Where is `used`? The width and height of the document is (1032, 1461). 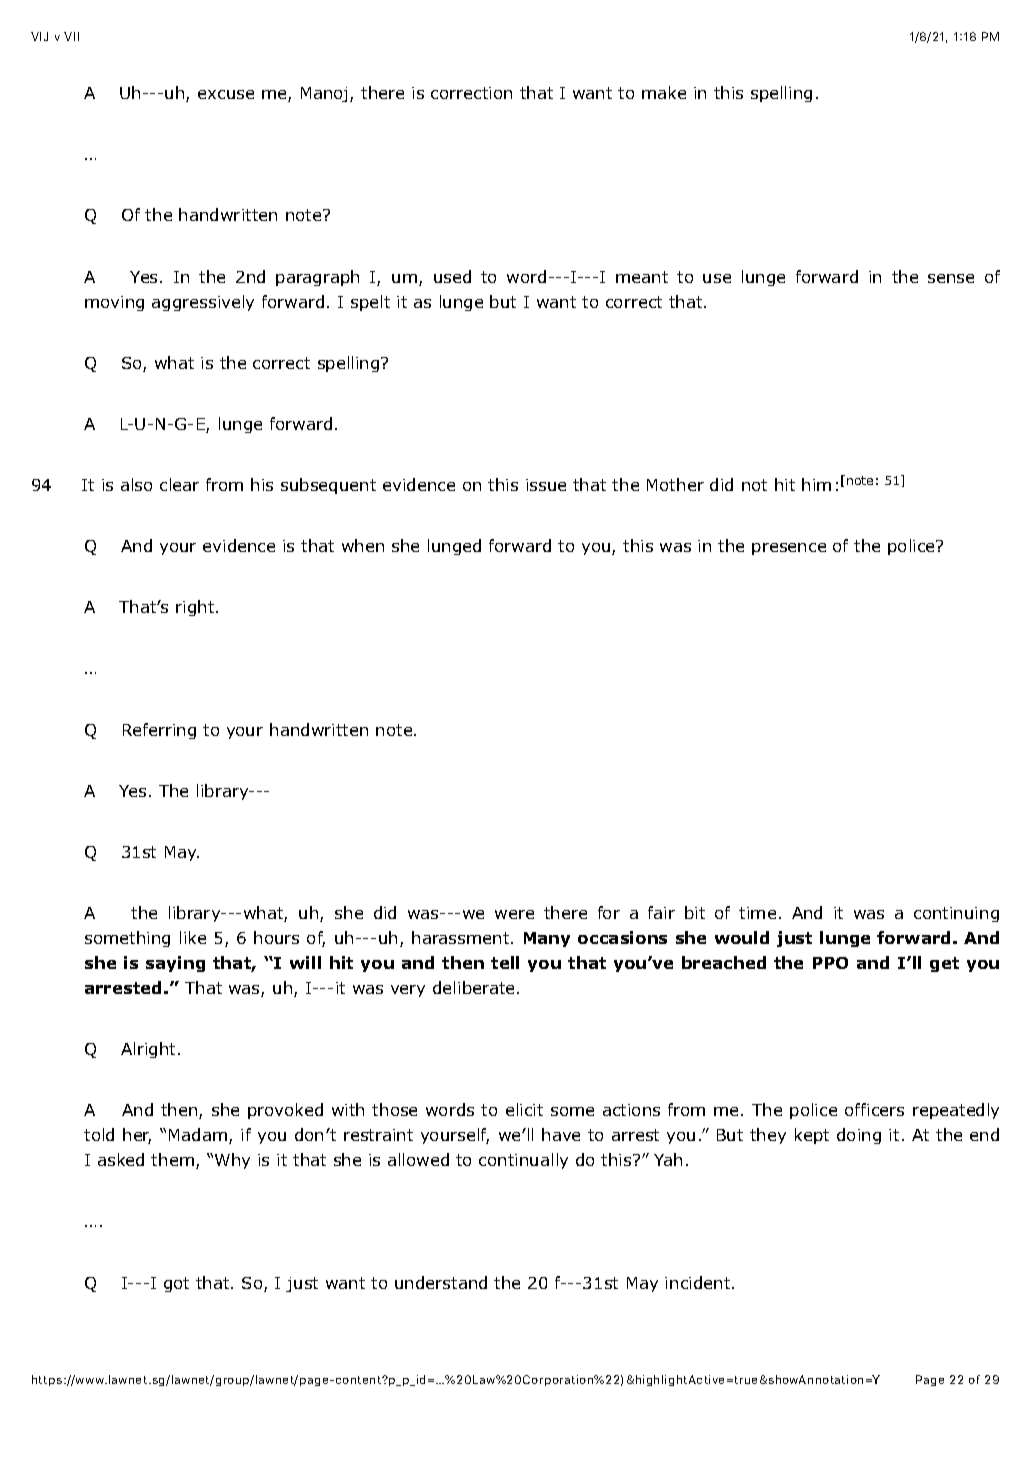
used is located at coordinates (452, 276).
